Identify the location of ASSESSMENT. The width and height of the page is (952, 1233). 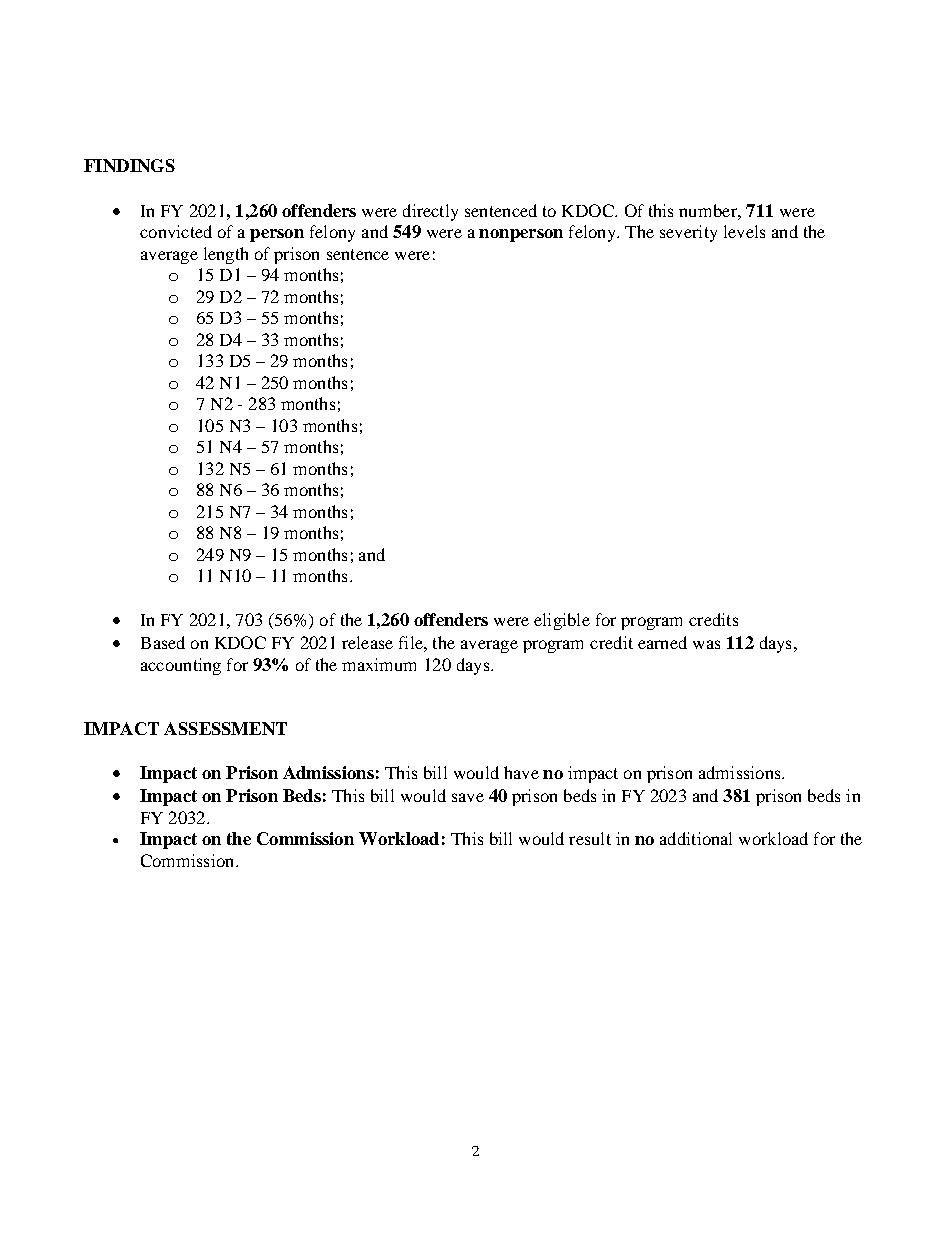
(225, 728).
